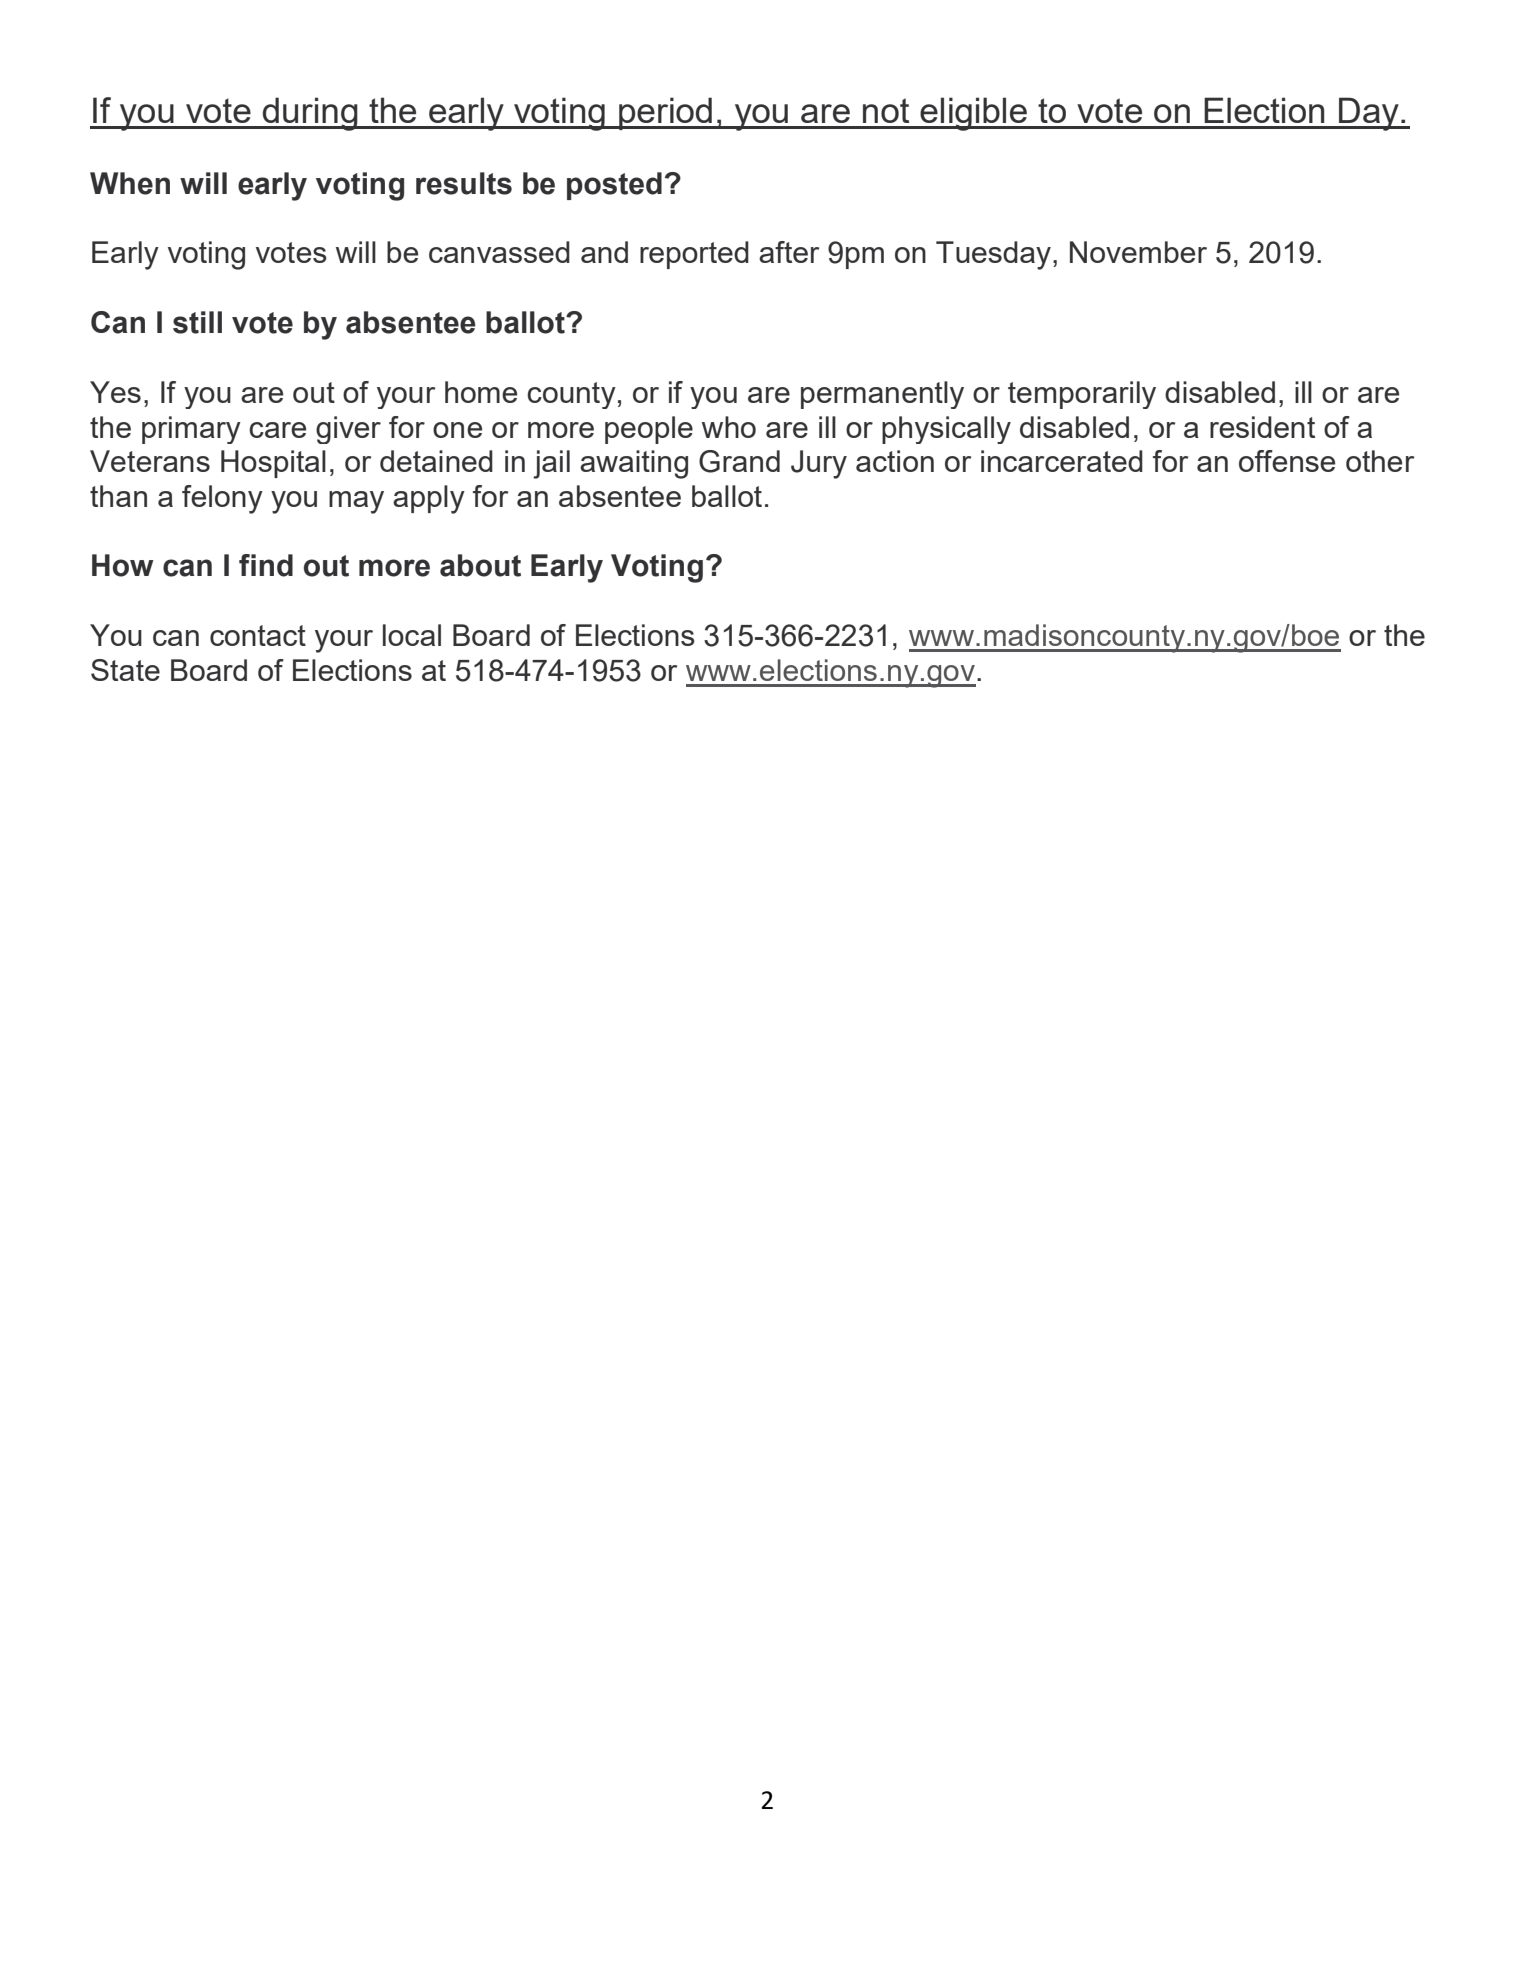 The width and height of the document is (1535, 1986). I want to click on period, so click(665, 113).
